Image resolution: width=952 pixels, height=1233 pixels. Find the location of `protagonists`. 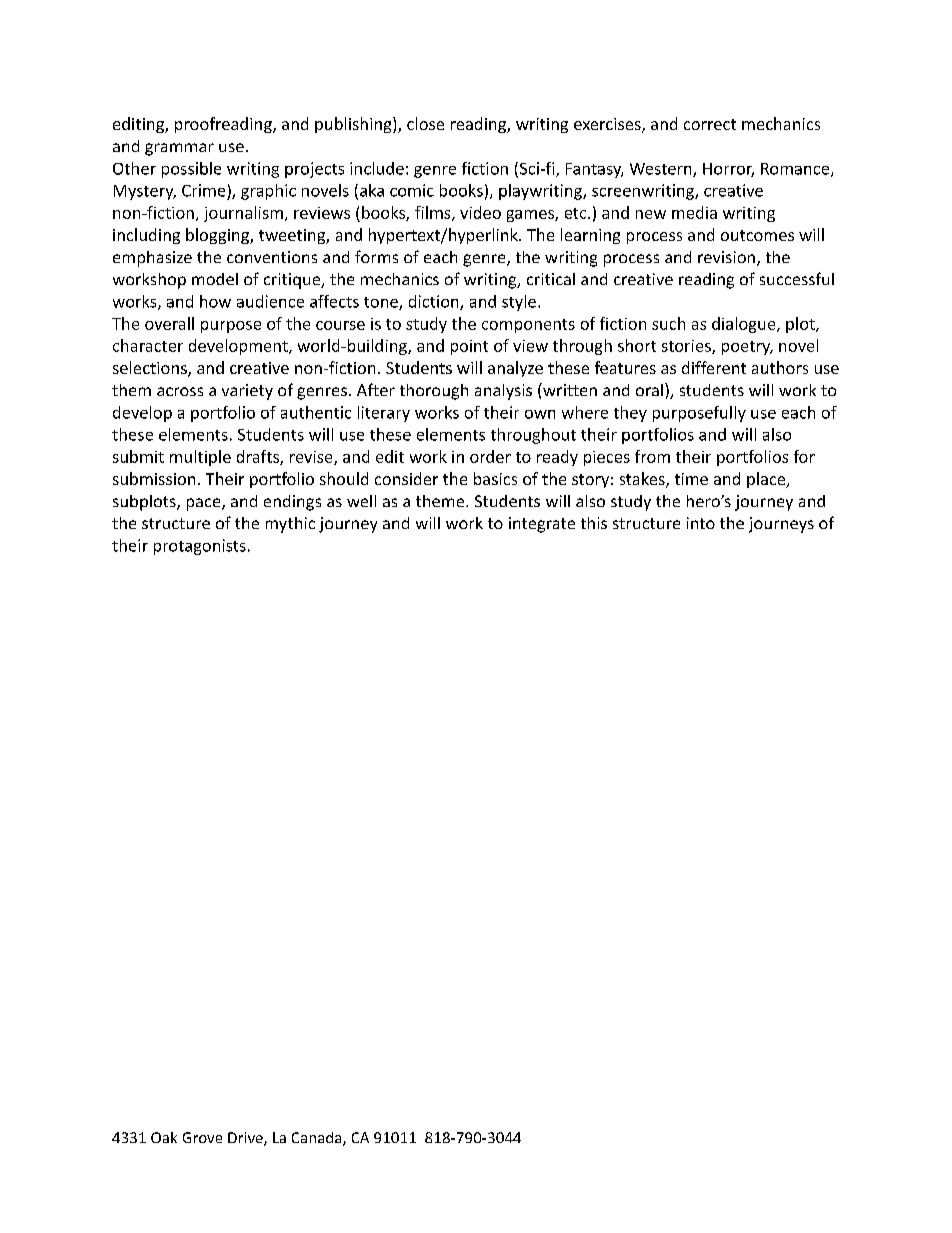

protagonists is located at coordinates (200, 547).
